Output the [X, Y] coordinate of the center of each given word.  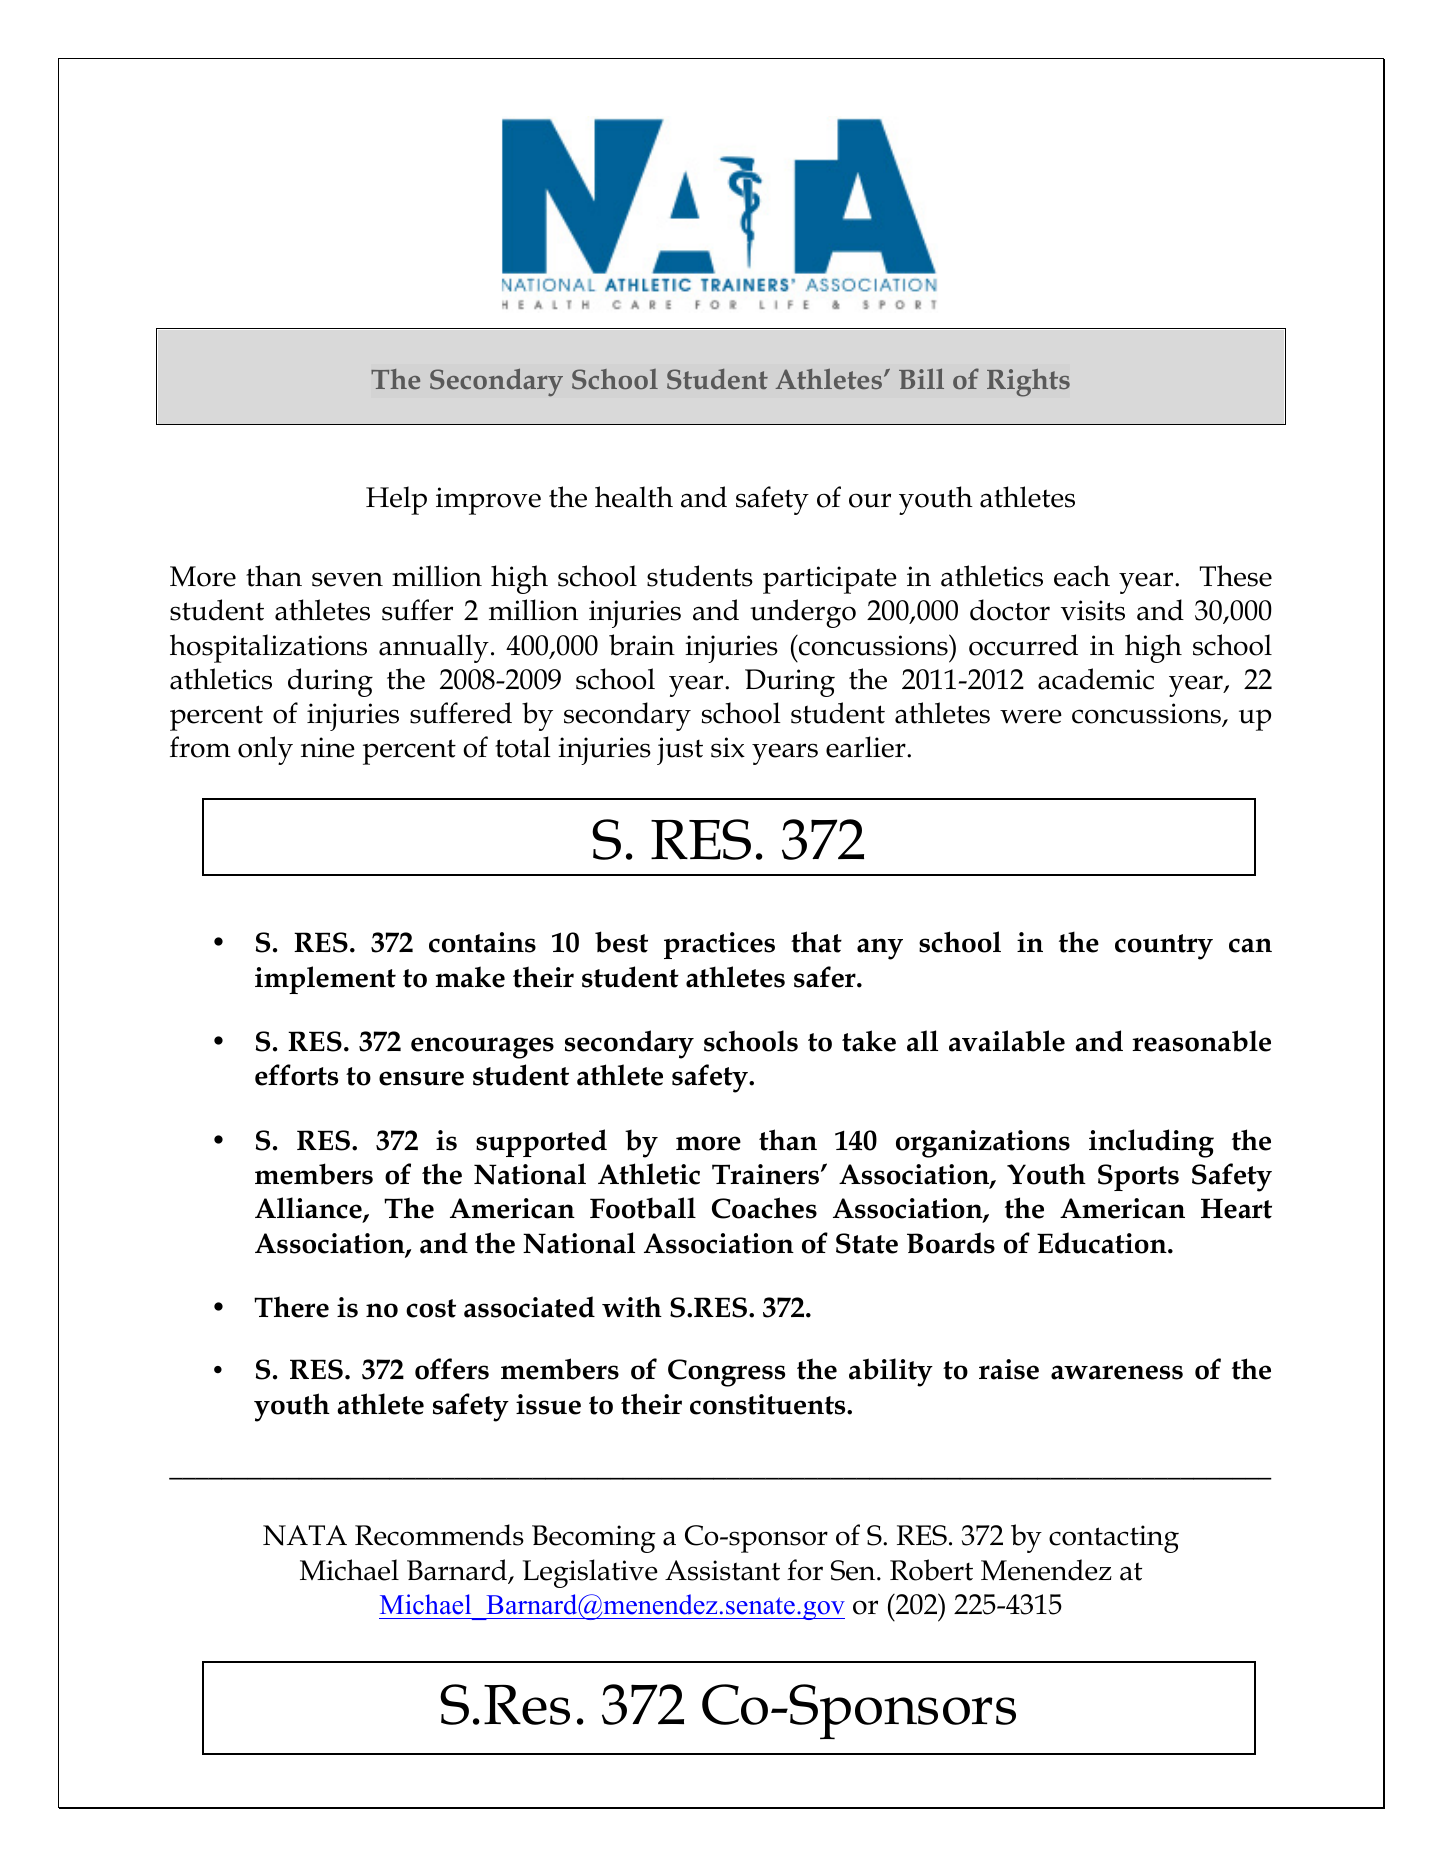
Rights [1028, 383]
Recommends [439, 1535]
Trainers [767, 1174]
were [1031, 716]
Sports [1138, 1177]
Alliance [309, 1209]
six [728, 747]
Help [396, 500]
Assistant [722, 1570]
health [634, 497]
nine [328, 747]
